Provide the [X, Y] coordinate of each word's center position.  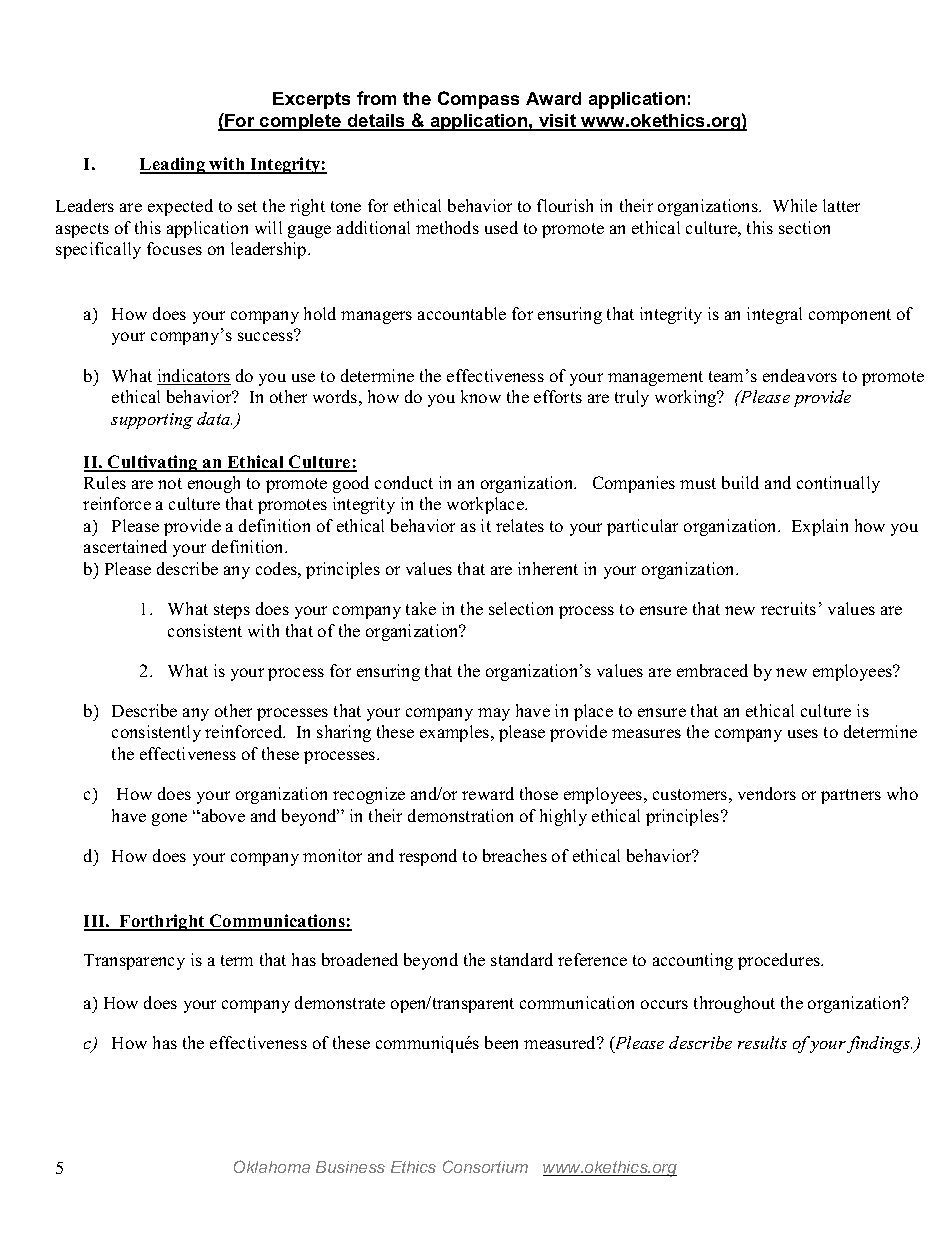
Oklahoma [272, 1166]
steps [232, 611]
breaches [515, 855]
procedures [780, 961]
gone [169, 819]
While [795, 205]
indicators [194, 377]
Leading [174, 165]
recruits [788, 608]
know [481, 396]
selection [521, 608]
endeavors [800, 375]
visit [558, 122]
